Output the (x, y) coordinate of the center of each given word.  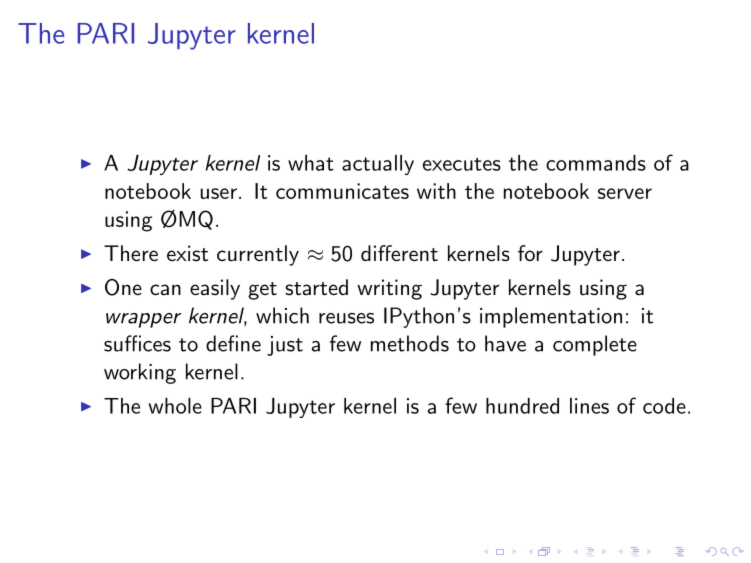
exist (187, 253)
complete (595, 345)
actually (378, 165)
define (233, 343)
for (530, 253)
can (165, 290)
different (399, 253)
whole (175, 406)
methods (410, 343)
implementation (551, 317)
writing (389, 289)
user (219, 193)
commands (596, 163)
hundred (522, 406)
